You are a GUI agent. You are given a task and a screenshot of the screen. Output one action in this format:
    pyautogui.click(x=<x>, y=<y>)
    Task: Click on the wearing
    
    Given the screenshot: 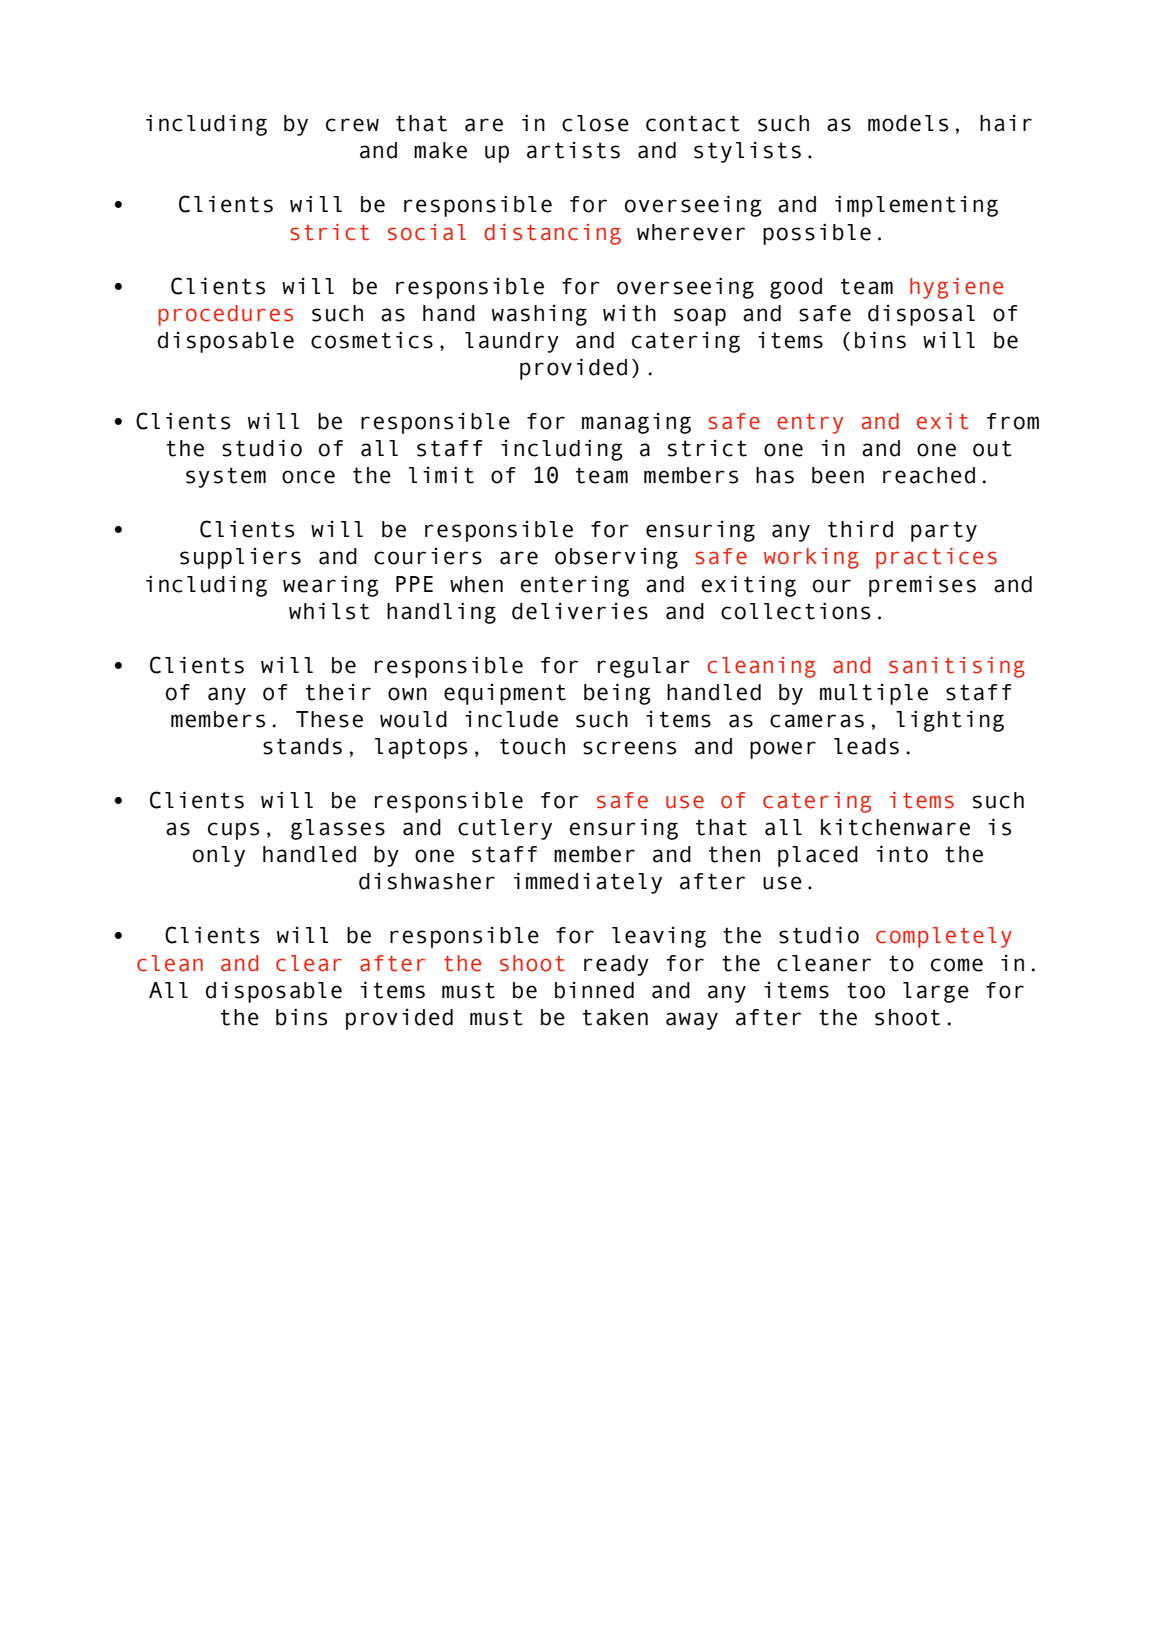 What is the action you would take?
    pyautogui.click(x=331, y=586)
